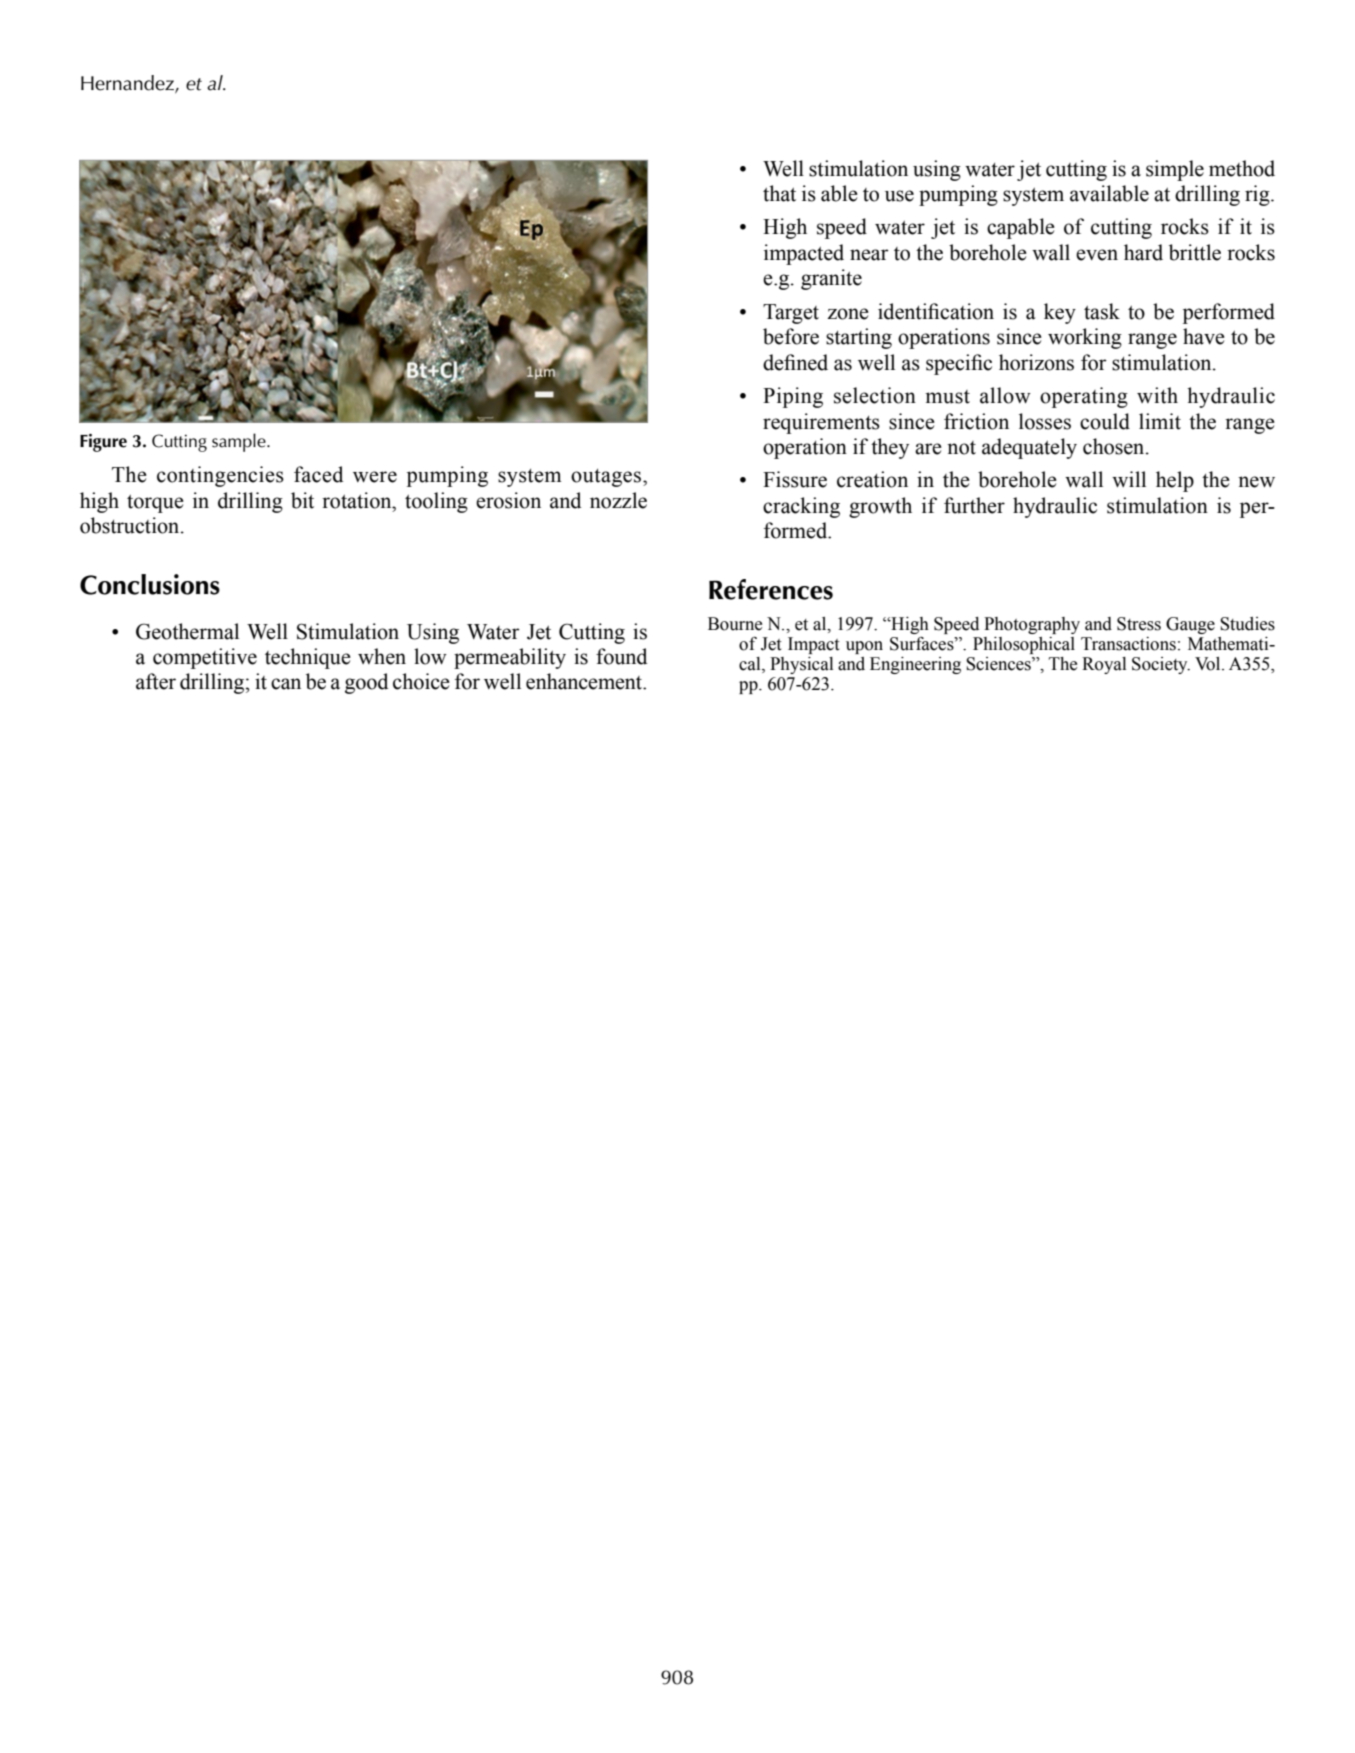 This screenshot has width=1355, height=1753. I want to click on that, so click(779, 193).
